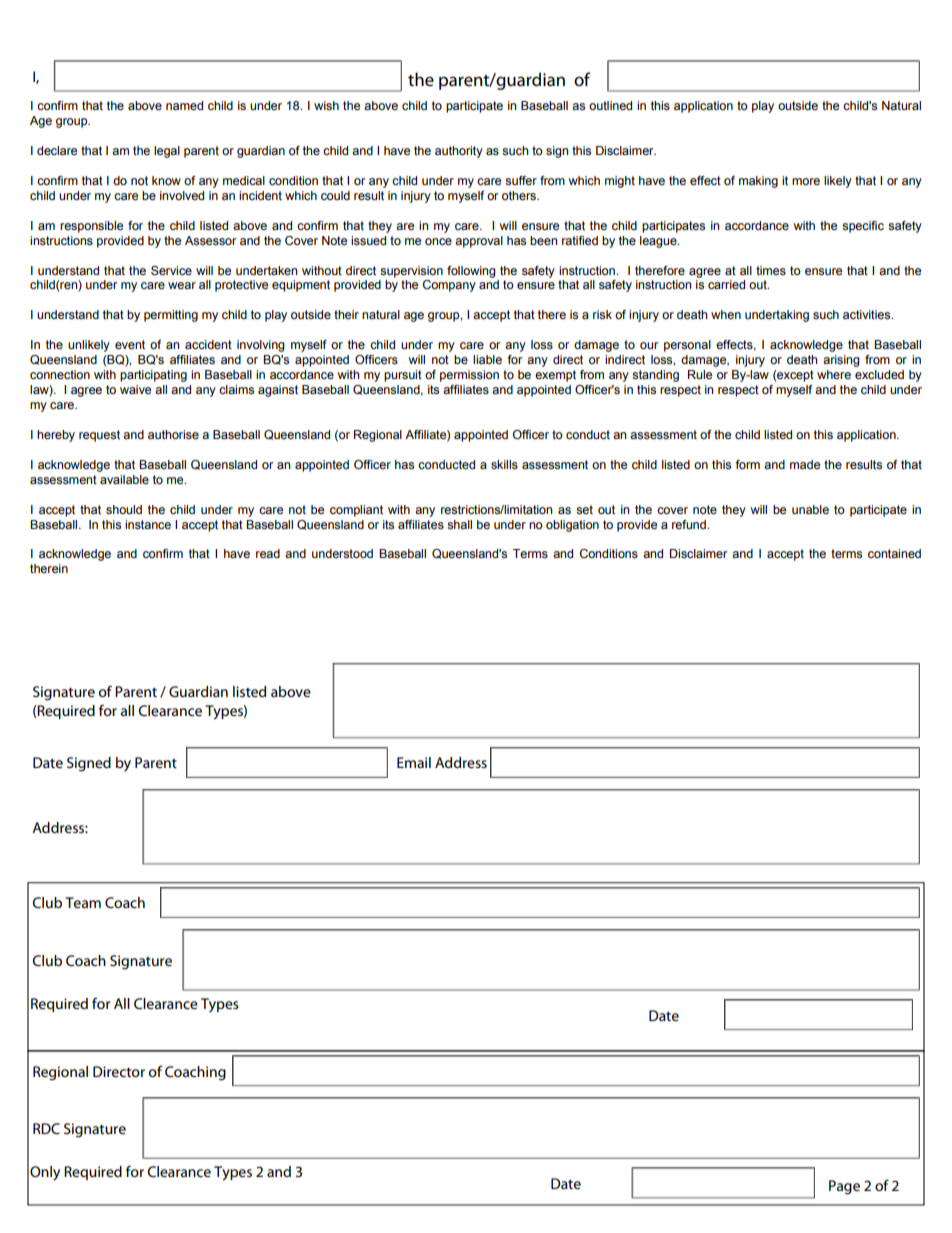 Image resolution: width=952 pixels, height=1233 pixels. Describe the element at coordinates (844, 1187) in the document. I see `Page` at that location.
